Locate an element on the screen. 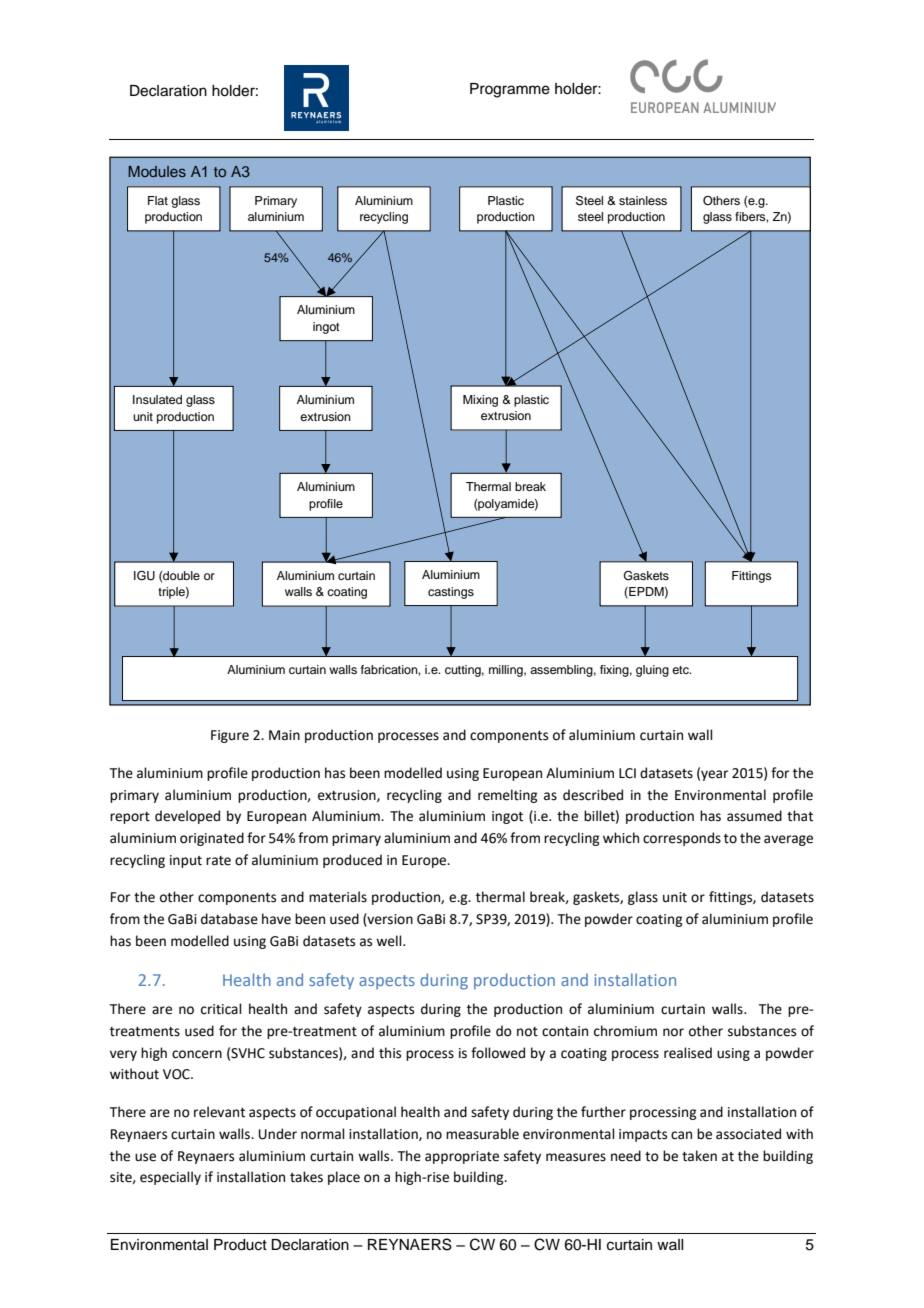  developed is located at coordinates (187, 817).
